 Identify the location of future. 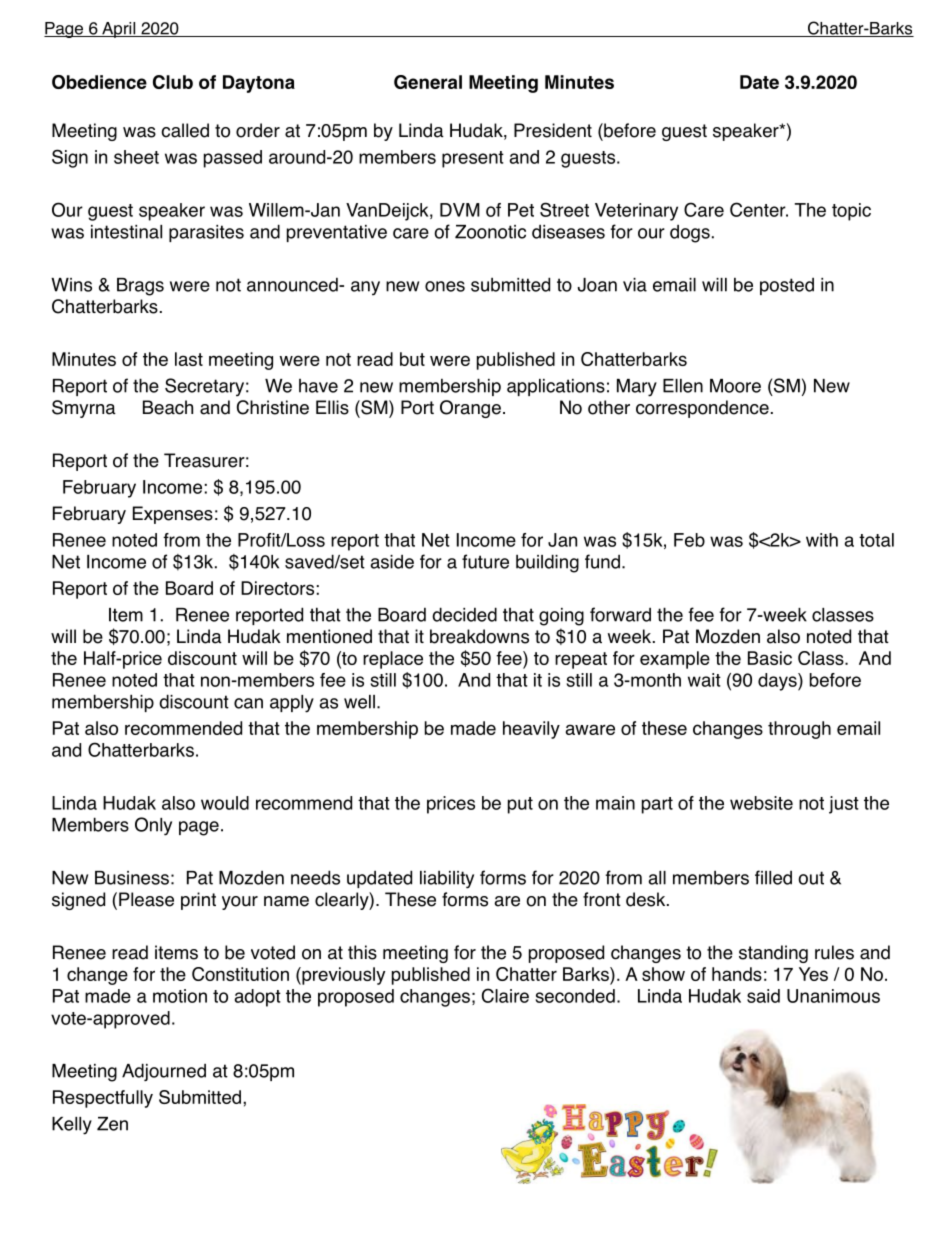
(485, 561).
